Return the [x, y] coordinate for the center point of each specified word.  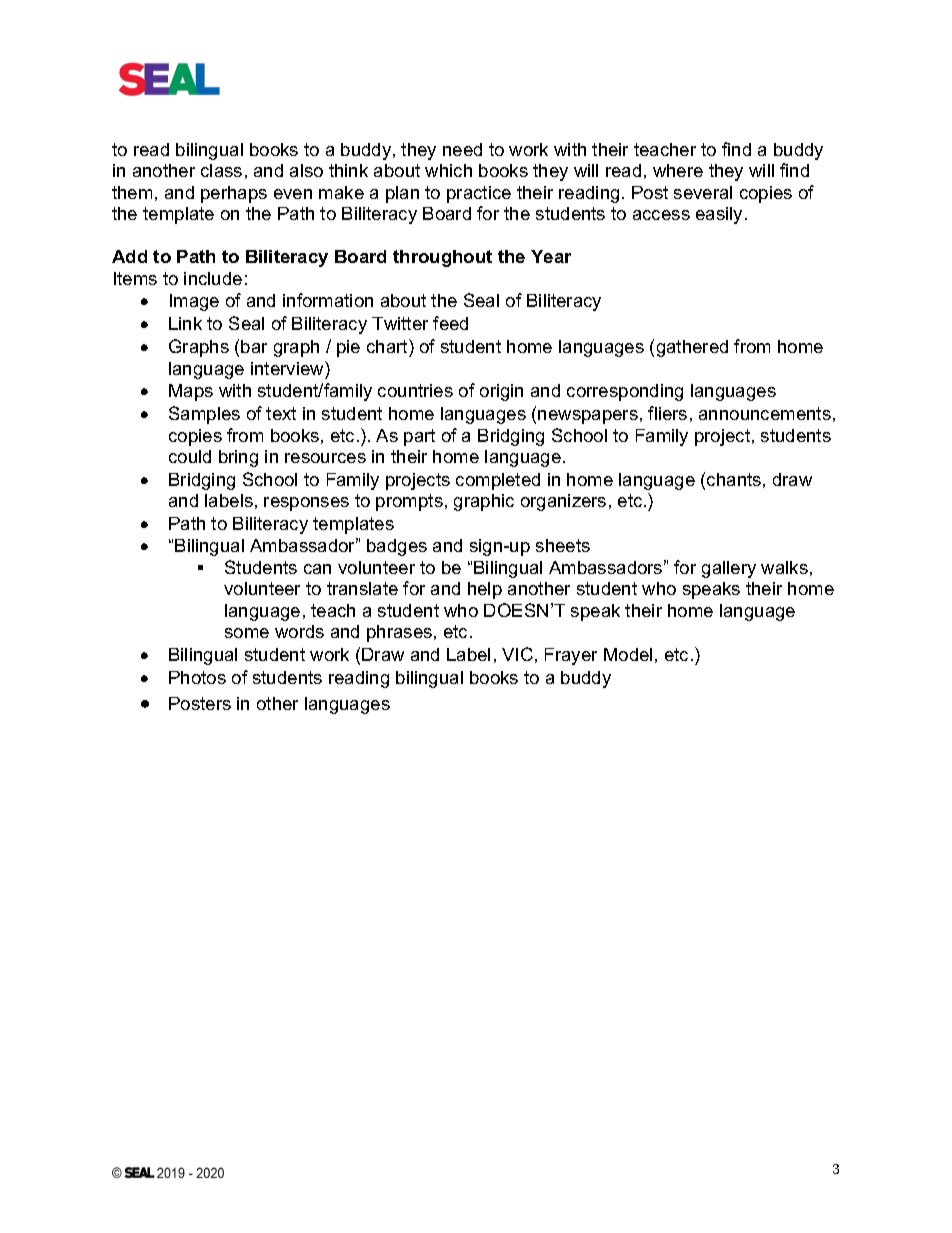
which [448, 170]
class [221, 170]
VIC [517, 654]
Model [628, 654]
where [678, 170]
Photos [197, 677]
